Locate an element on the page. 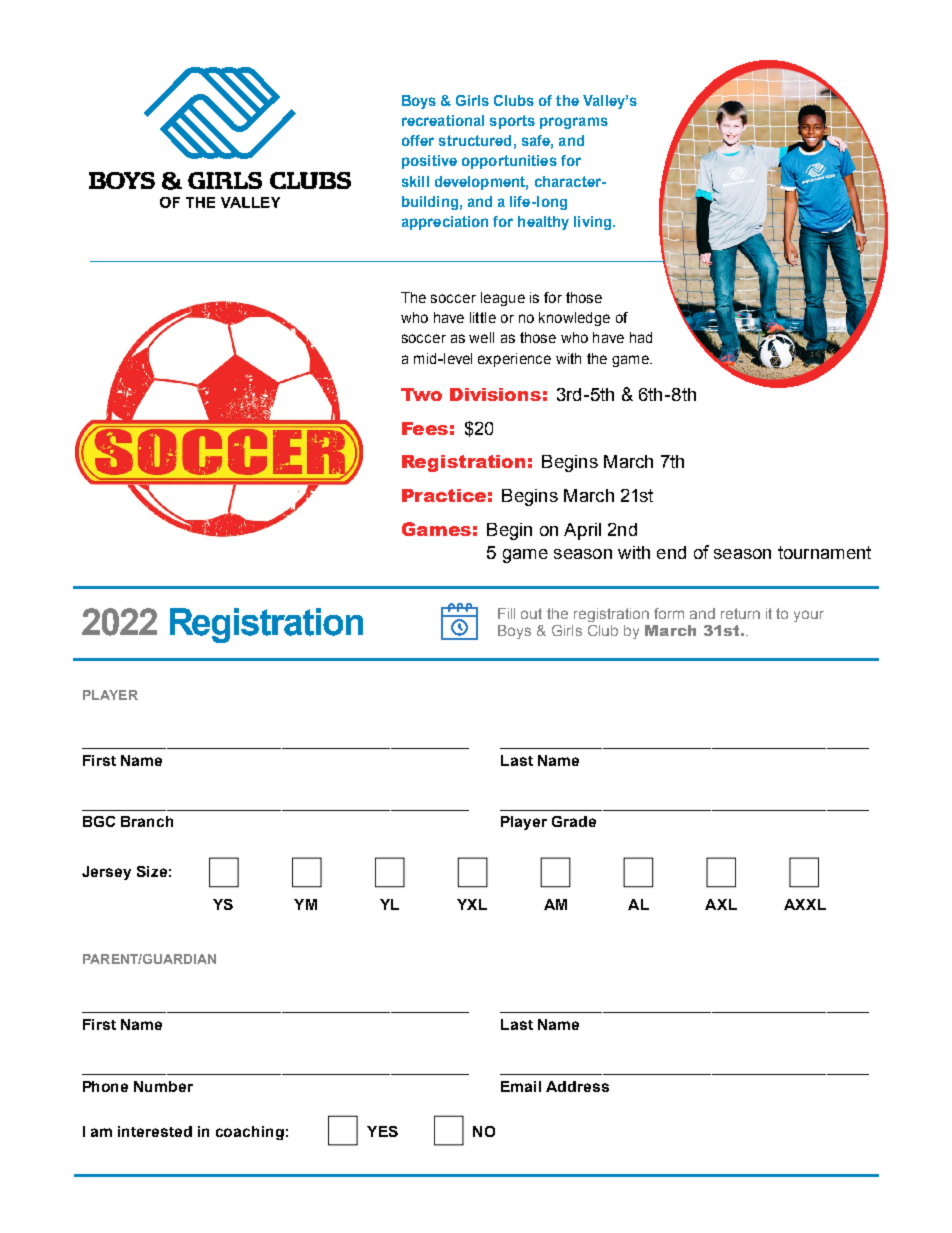 The width and height of the document is (952, 1233). return is located at coordinates (740, 613).
